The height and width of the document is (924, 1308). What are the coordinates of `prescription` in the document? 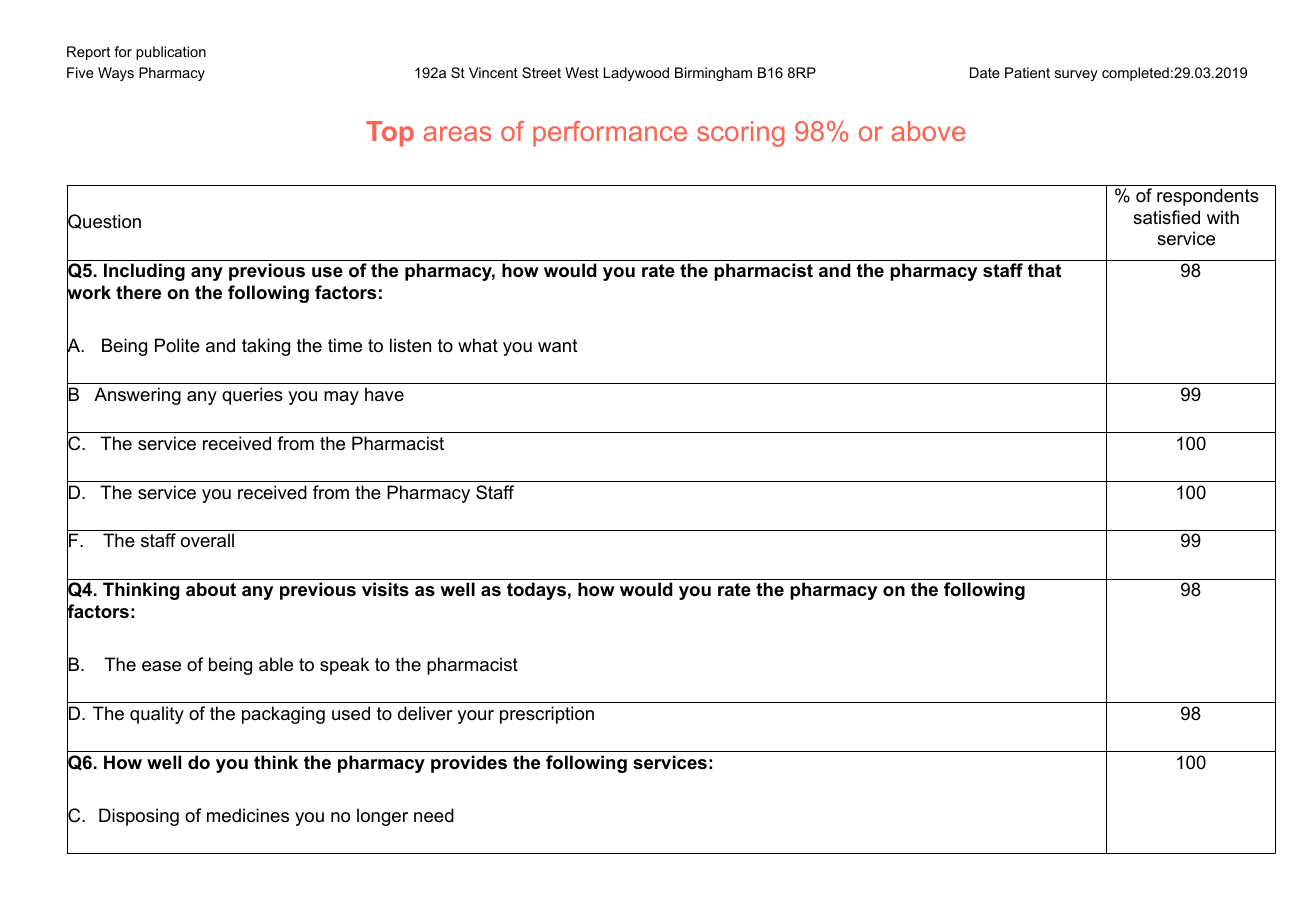 It's located at (547, 715).
